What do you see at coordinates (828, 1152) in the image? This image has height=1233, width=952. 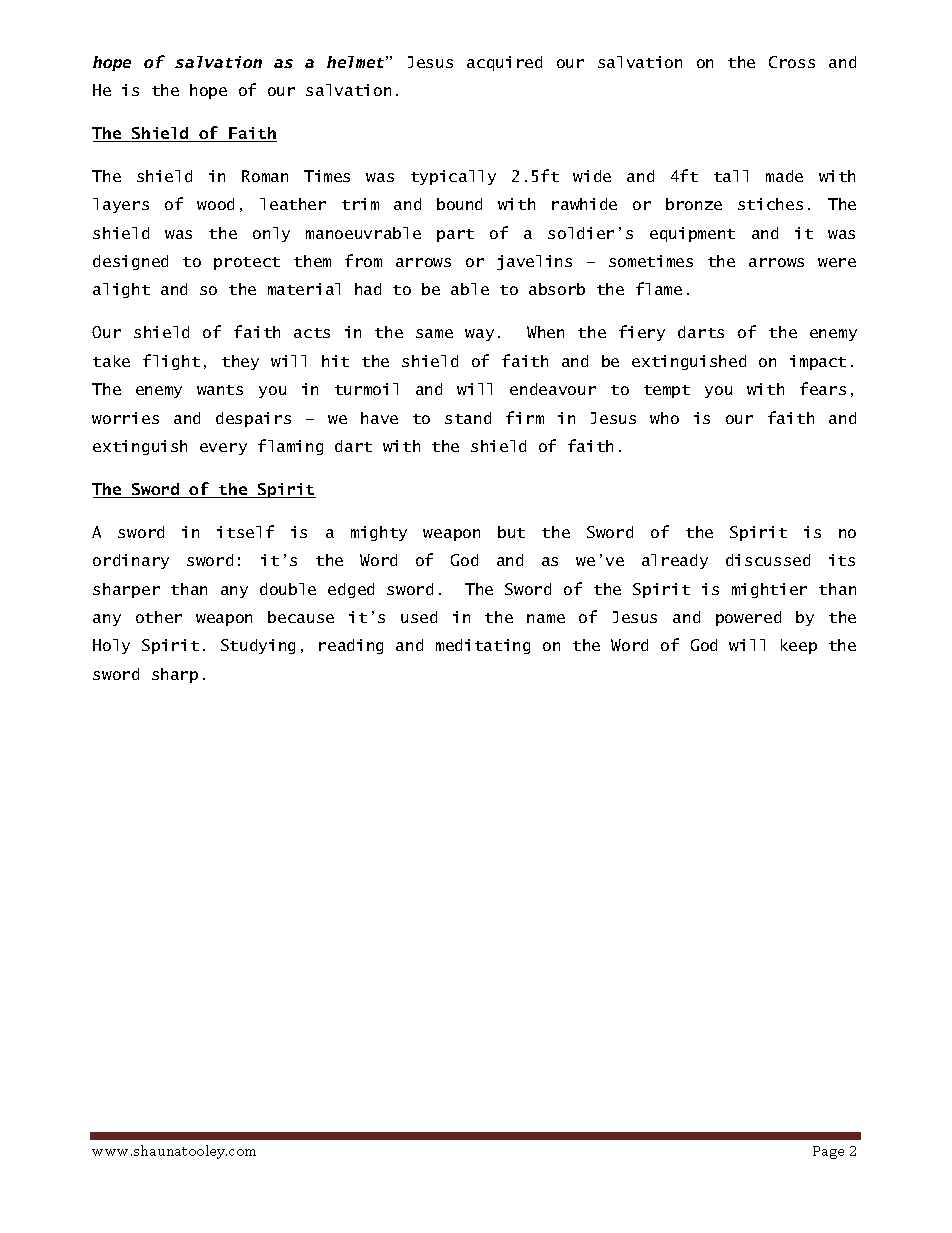 I see `Page` at bounding box center [828, 1152].
